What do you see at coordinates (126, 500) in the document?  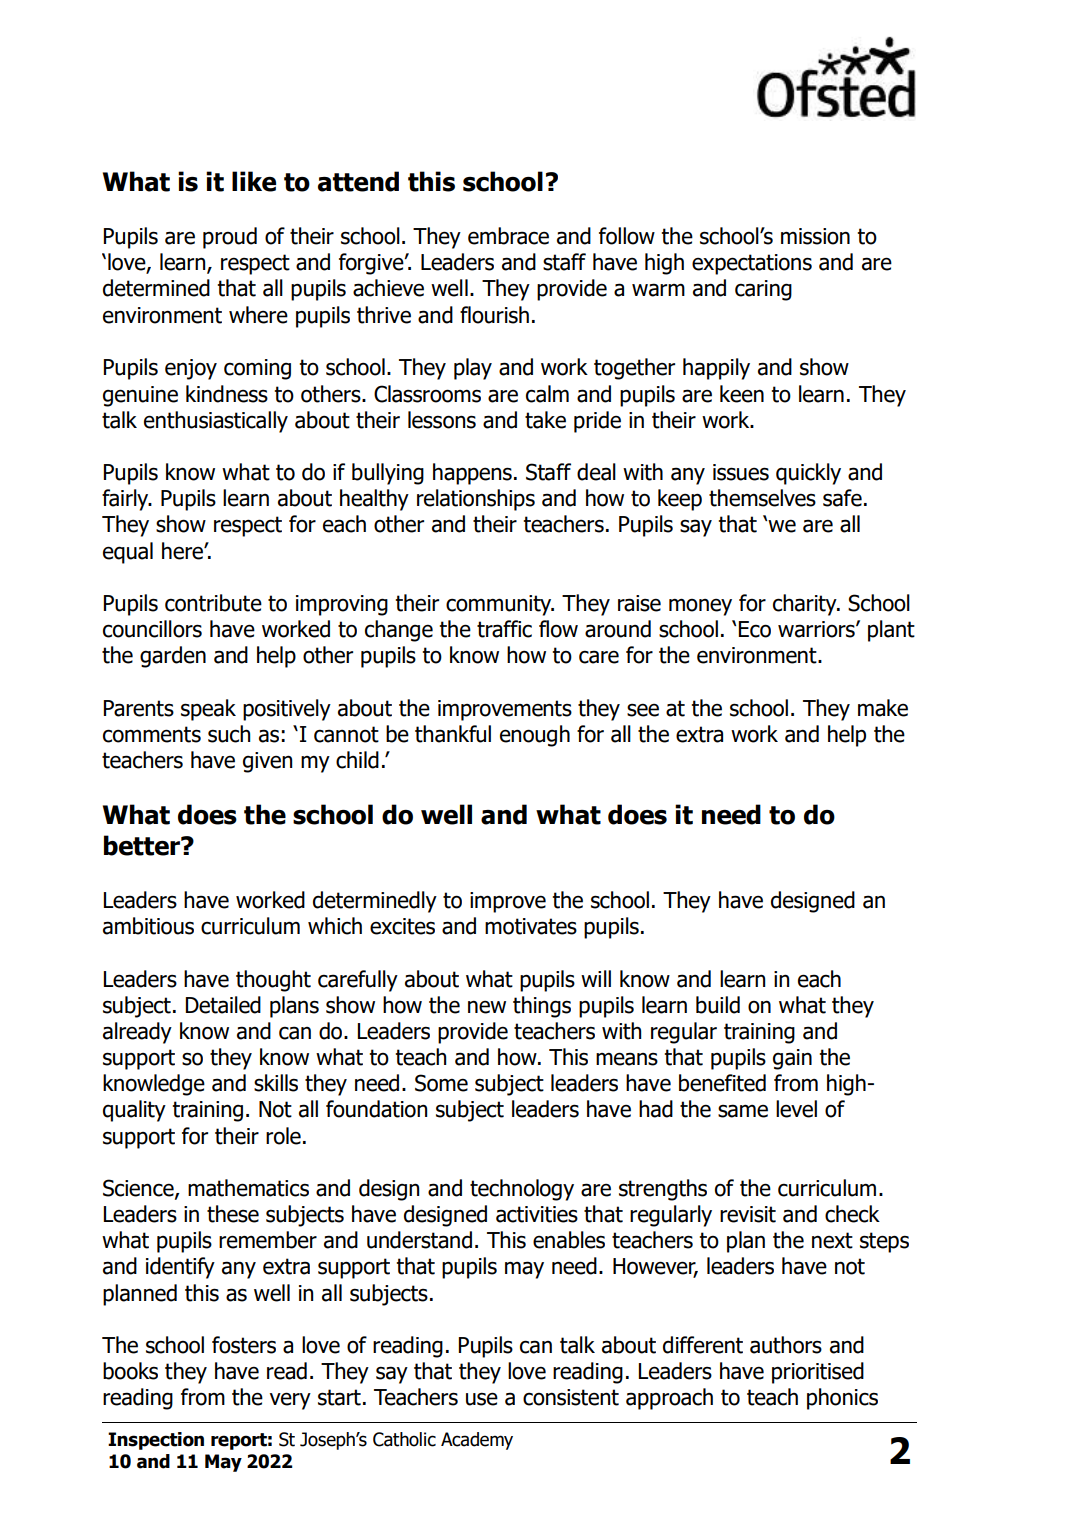 I see `fairly` at bounding box center [126, 500].
